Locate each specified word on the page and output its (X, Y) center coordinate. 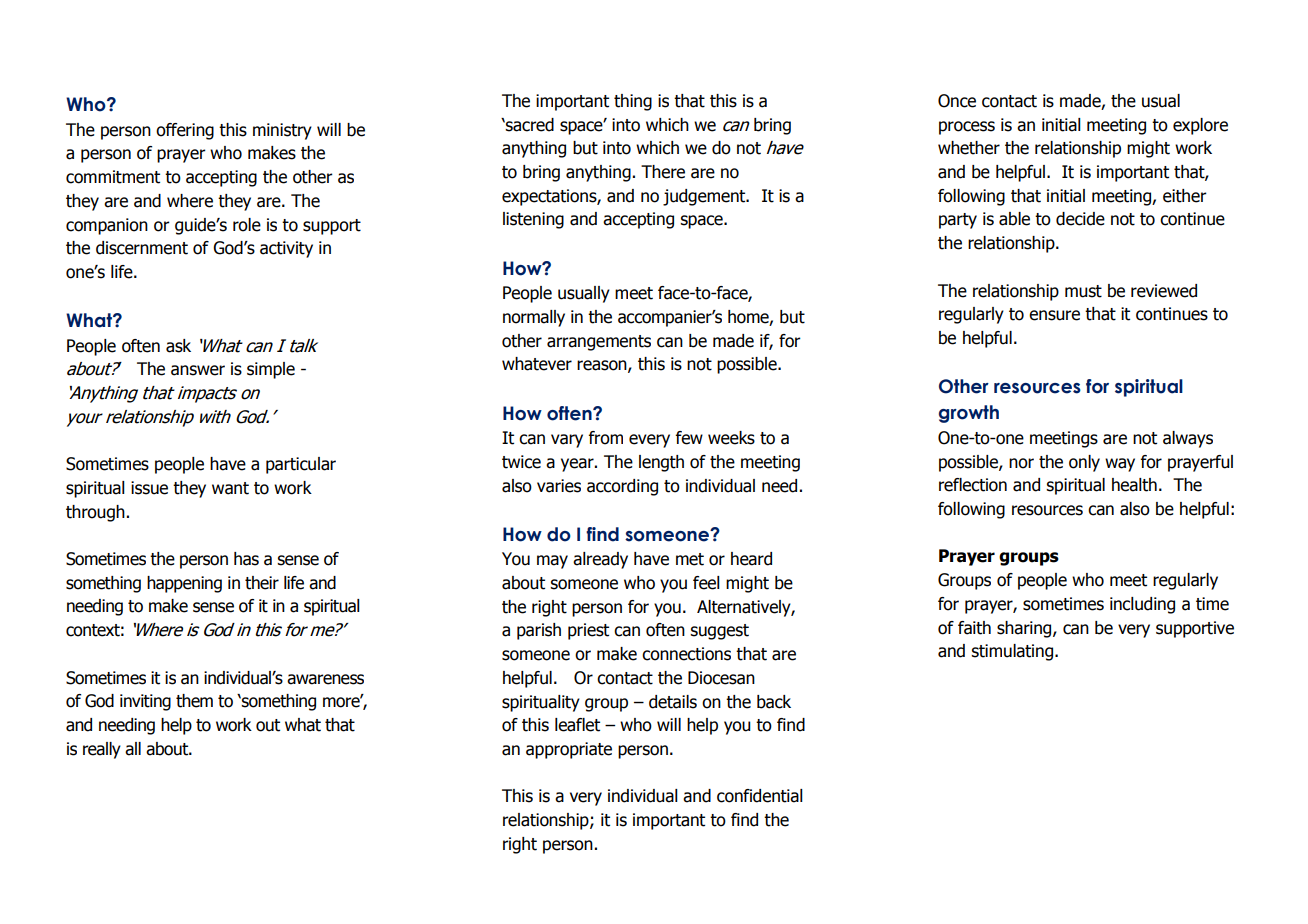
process (967, 128)
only (1084, 463)
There (663, 172)
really (102, 750)
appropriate (569, 750)
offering (185, 131)
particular (301, 465)
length (661, 463)
